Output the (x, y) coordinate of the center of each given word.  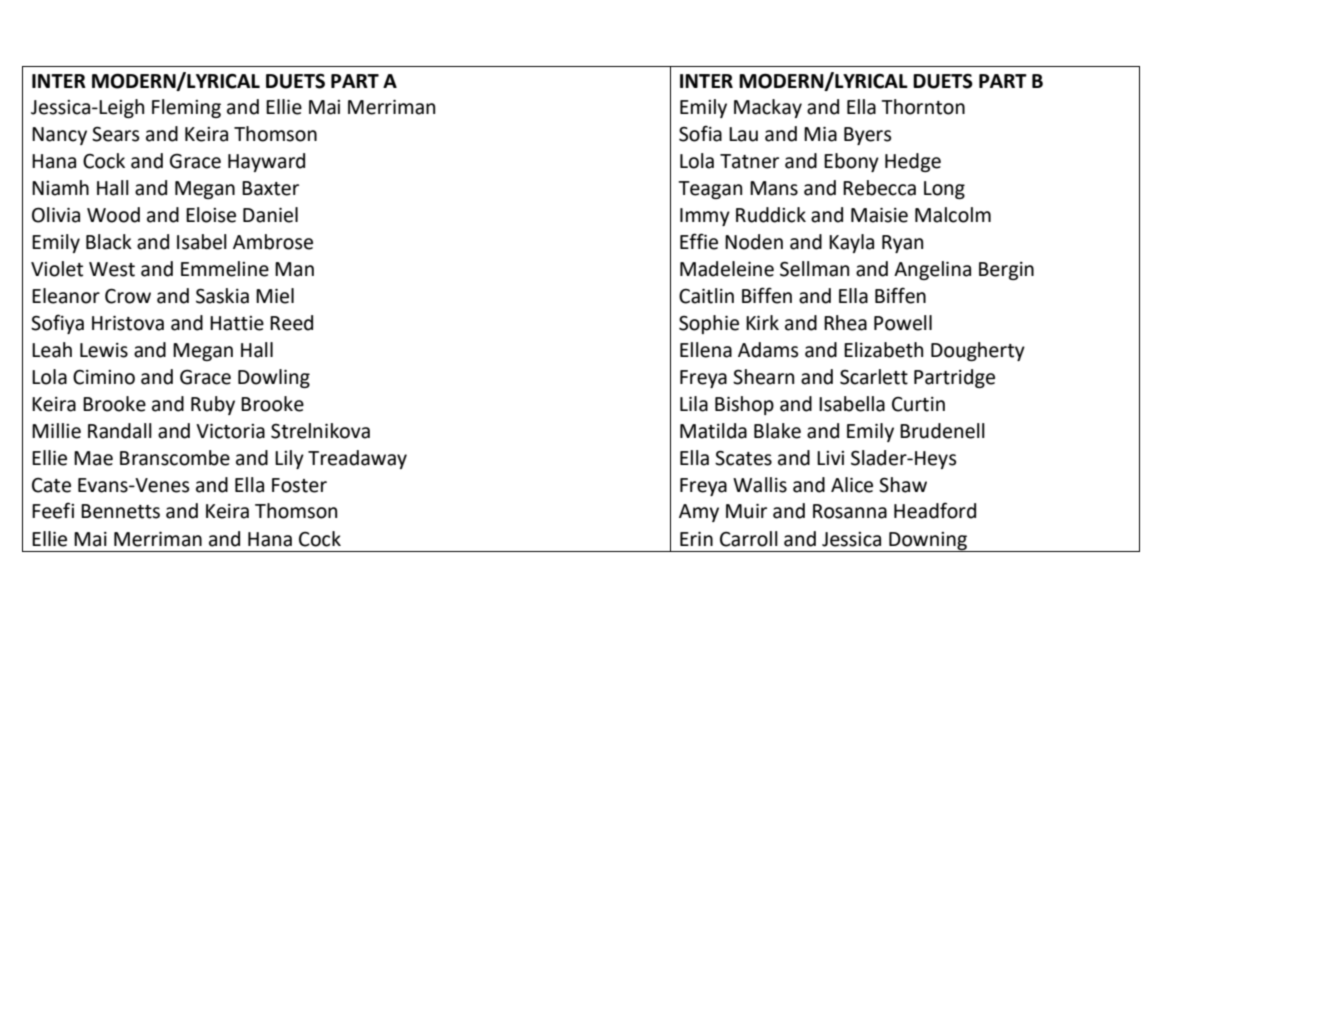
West (112, 269)
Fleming (186, 108)
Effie (699, 241)
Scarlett (874, 377)
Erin (696, 539)
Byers (867, 136)
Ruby (213, 405)
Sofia (700, 133)
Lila (694, 404)
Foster (299, 485)
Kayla (851, 243)
